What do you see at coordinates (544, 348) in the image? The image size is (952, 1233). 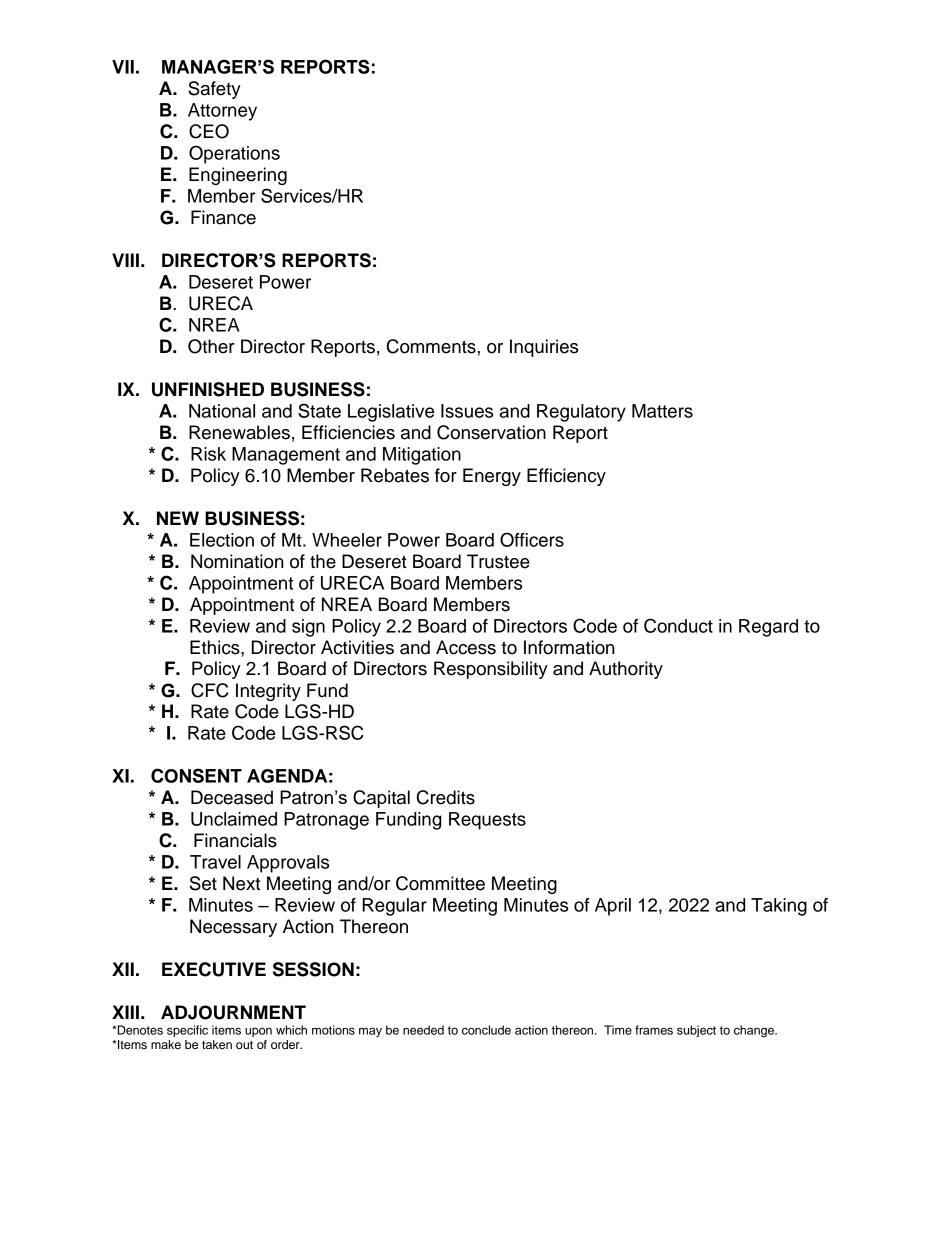 I see `Inquiries` at bounding box center [544, 348].
